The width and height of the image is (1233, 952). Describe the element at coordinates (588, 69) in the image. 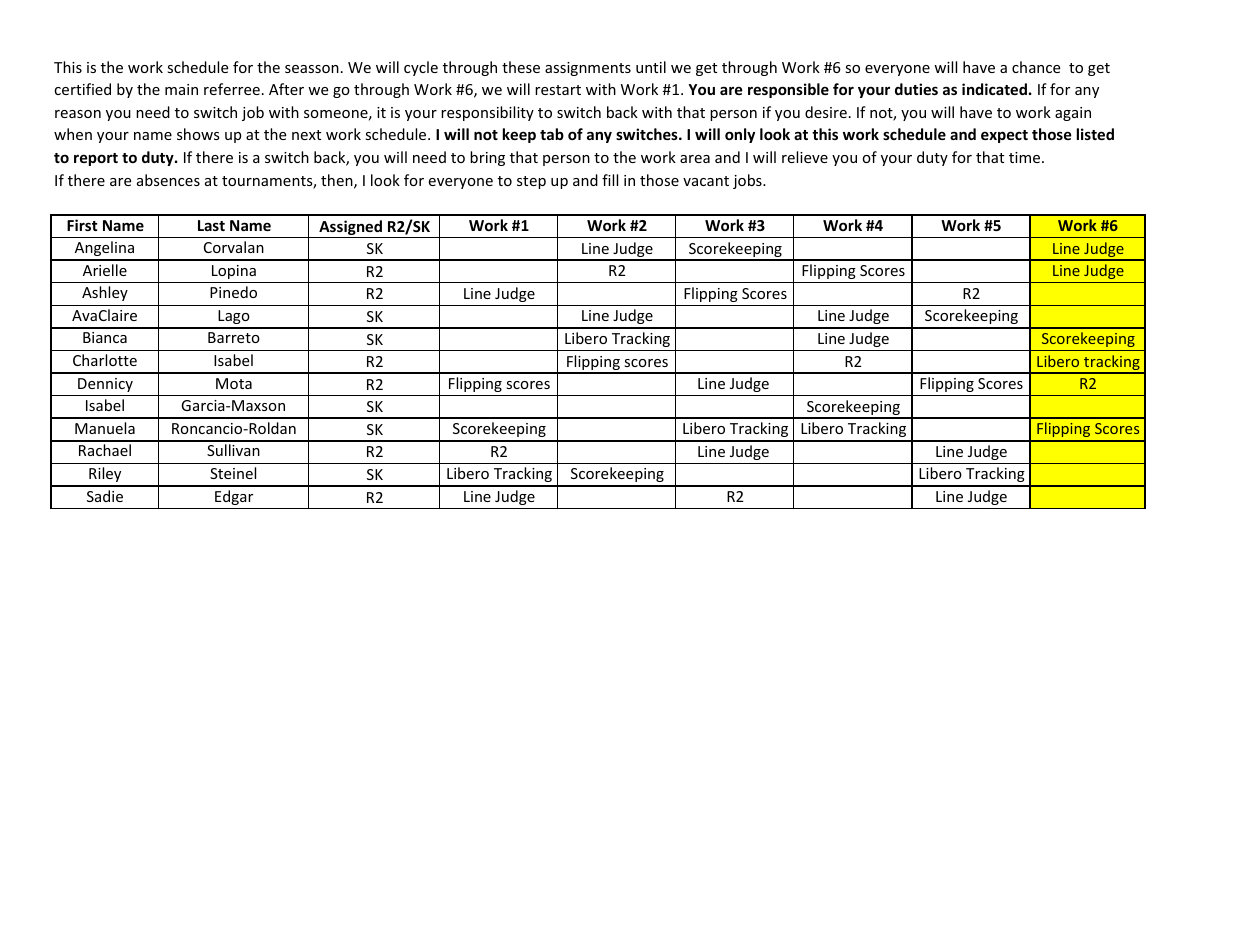

I see `assignments` at that location.
